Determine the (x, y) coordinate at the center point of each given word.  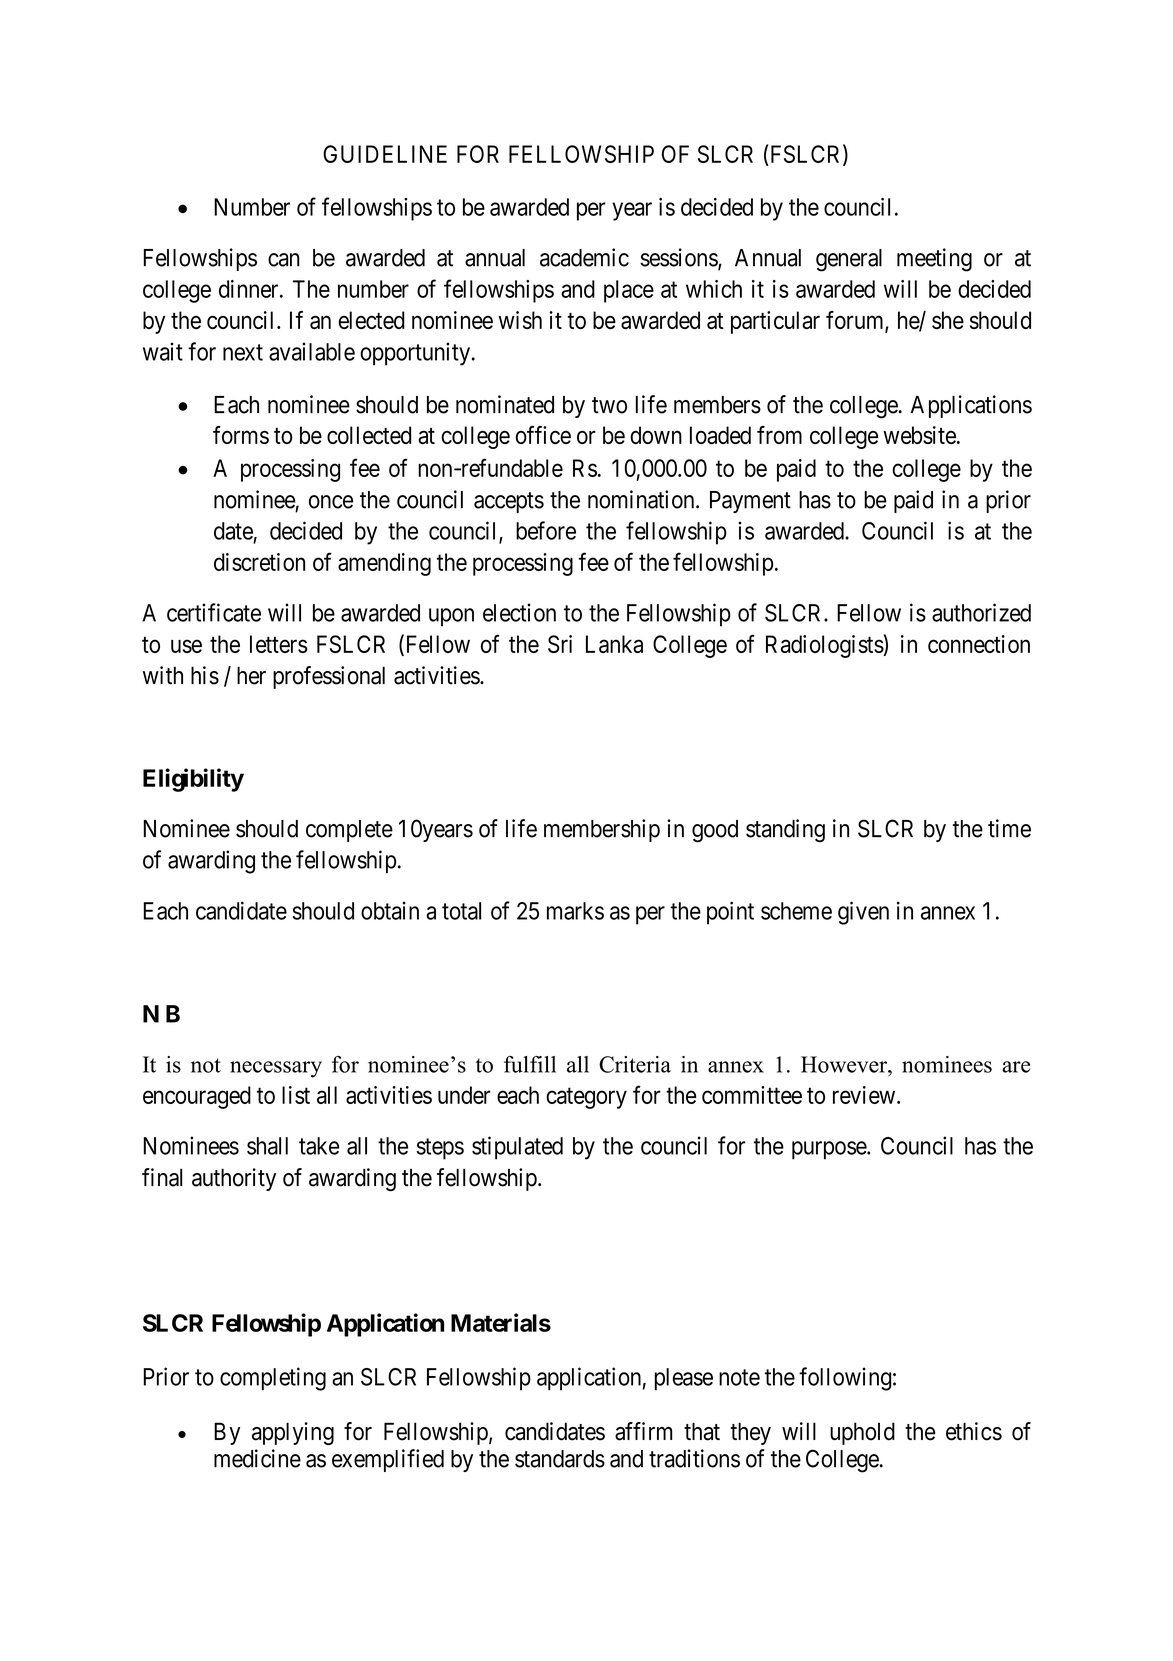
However (845, 1064)
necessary (276, 1069)
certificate (214, 612)
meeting (934, 260)
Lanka (614, 644)
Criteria (635, 1064)
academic (584, 257)
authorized (981, 612)
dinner (250, 289)
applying (293, 1433)
